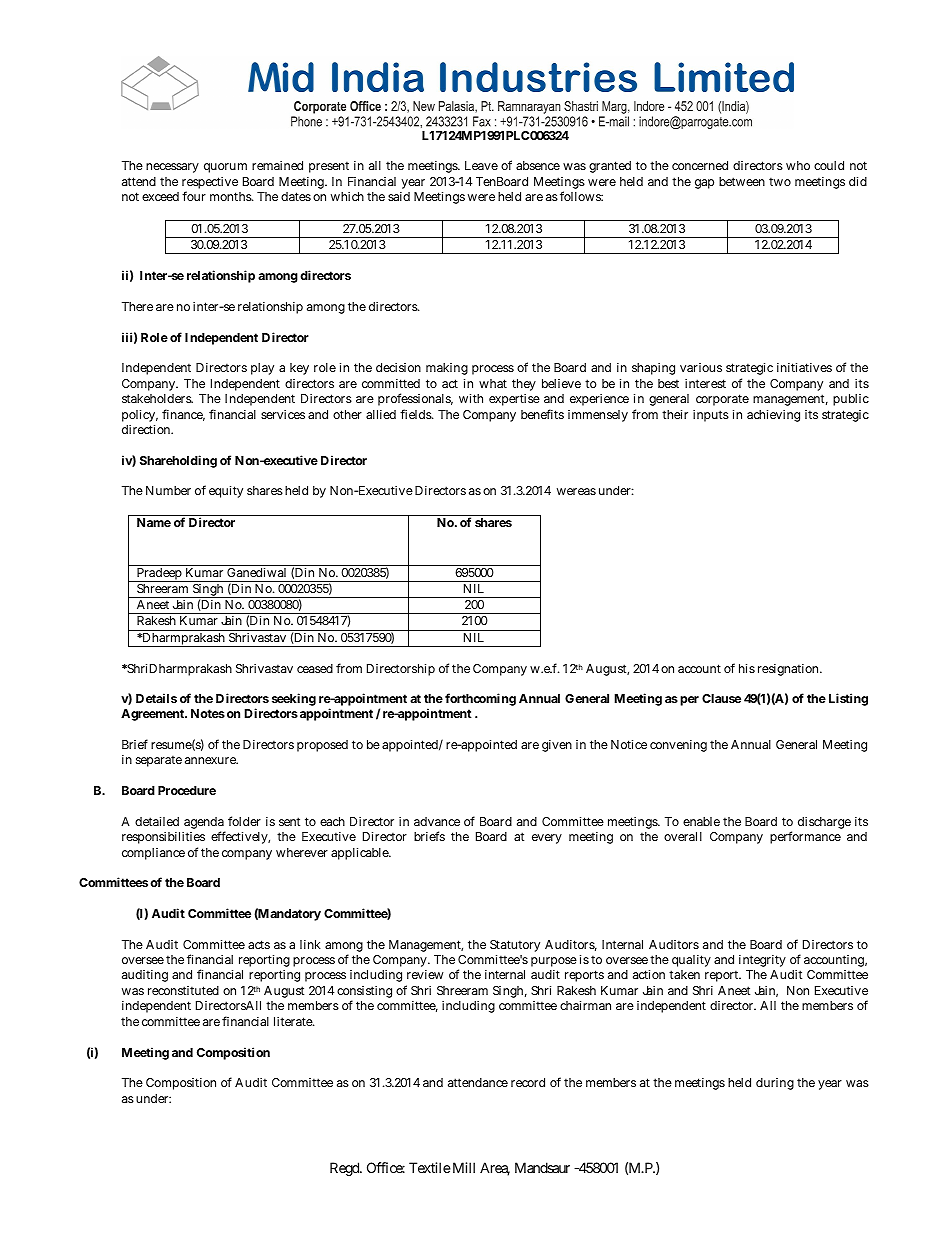  Describe the element at coordinates (437, 821) in the document. I see `advance` at that location.
